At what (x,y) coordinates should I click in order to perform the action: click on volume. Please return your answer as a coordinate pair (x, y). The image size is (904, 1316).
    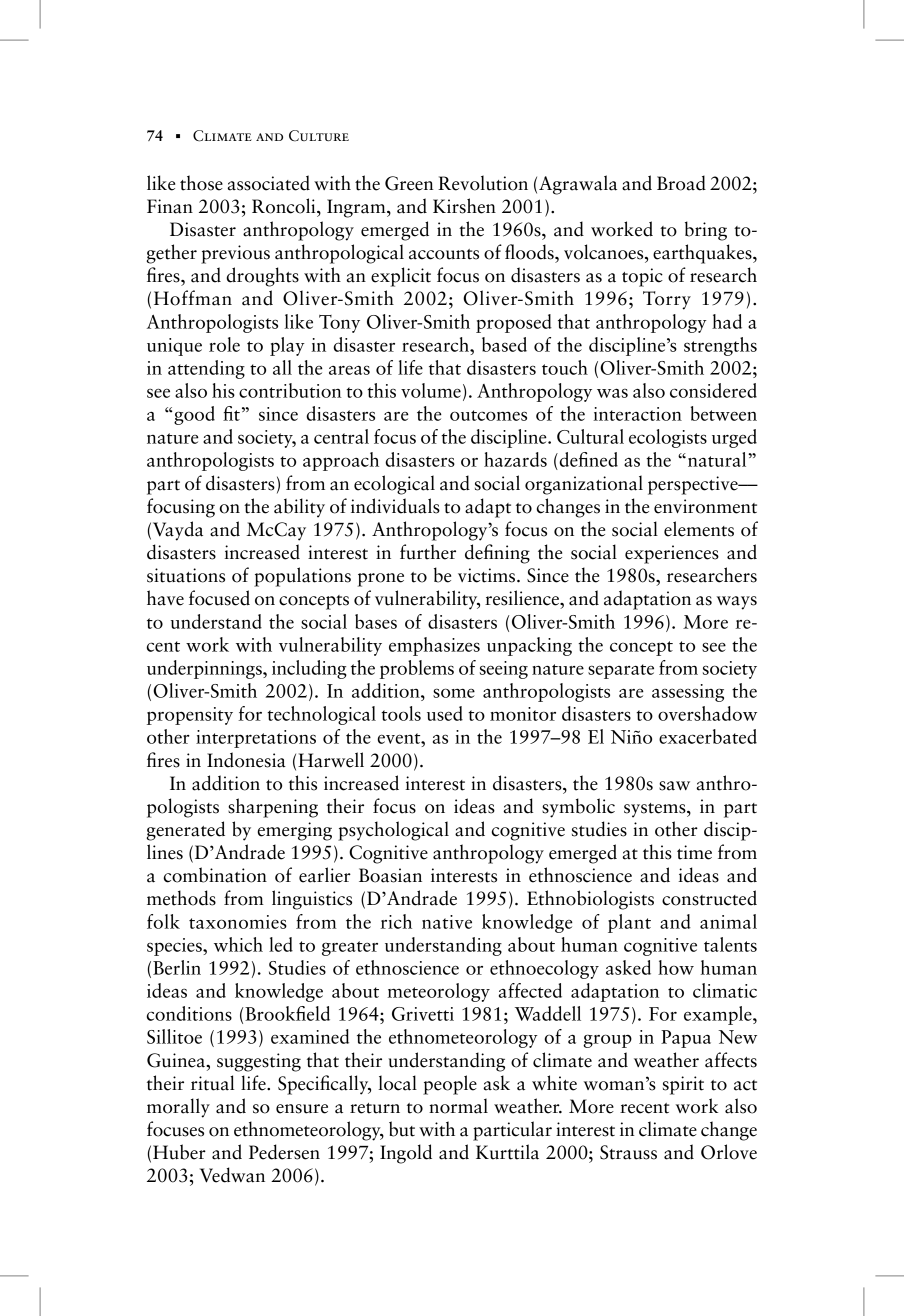
    Looking at the image, I should click on (431, 390).
